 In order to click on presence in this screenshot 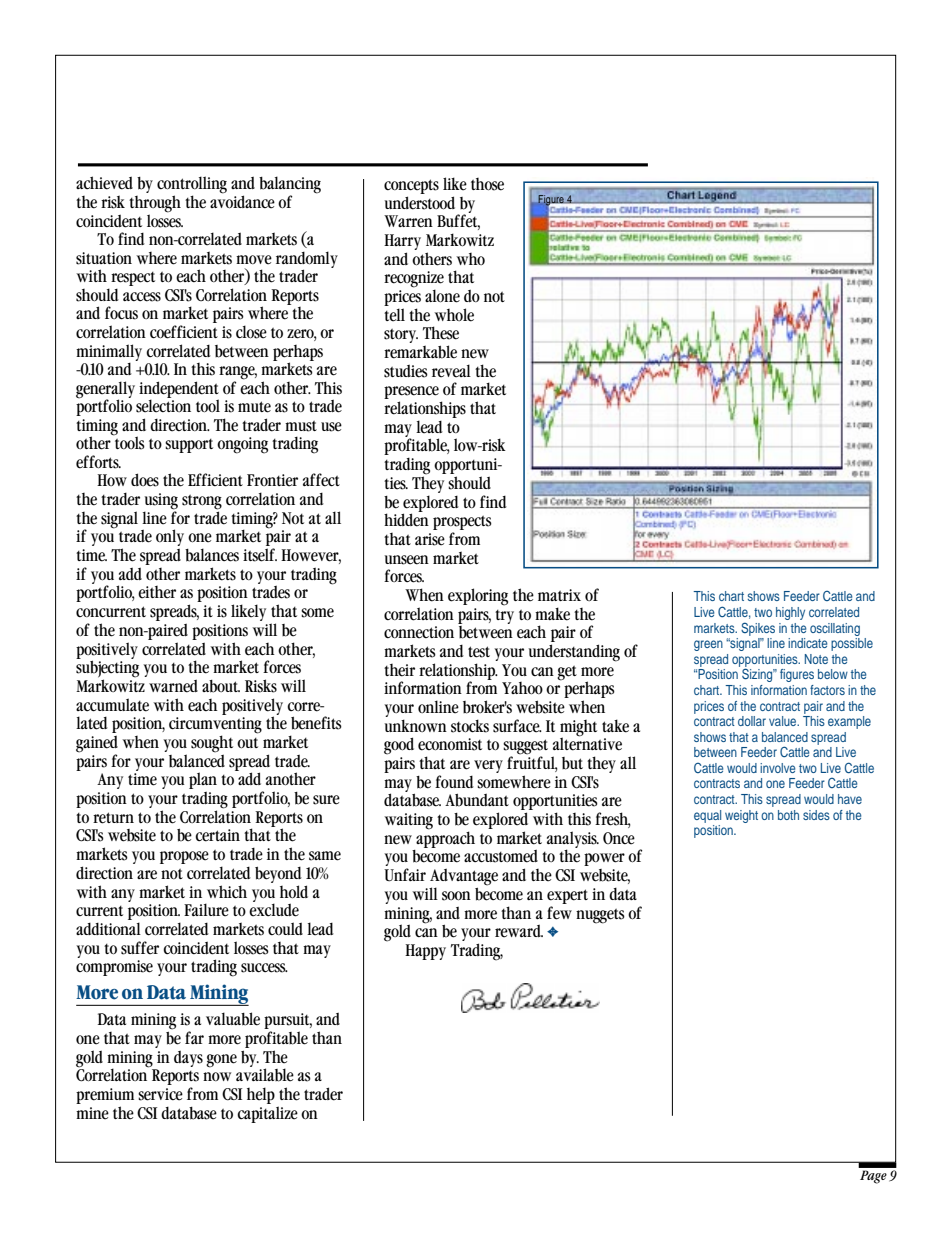, I will do `click(413, 394)`.
